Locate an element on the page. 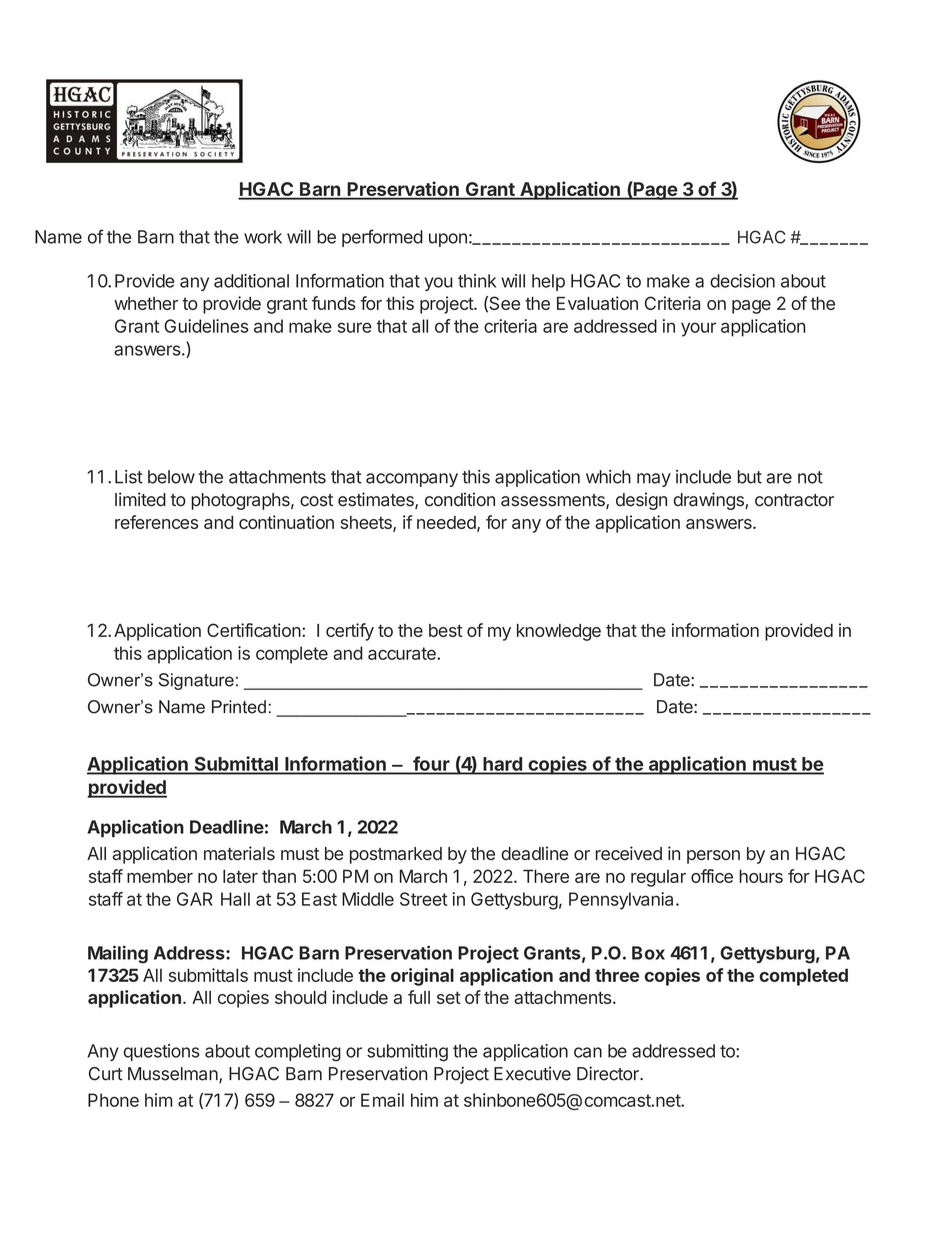 The width and height of the document is (952, 1233). drawings is located at coordinates (710, 501).
